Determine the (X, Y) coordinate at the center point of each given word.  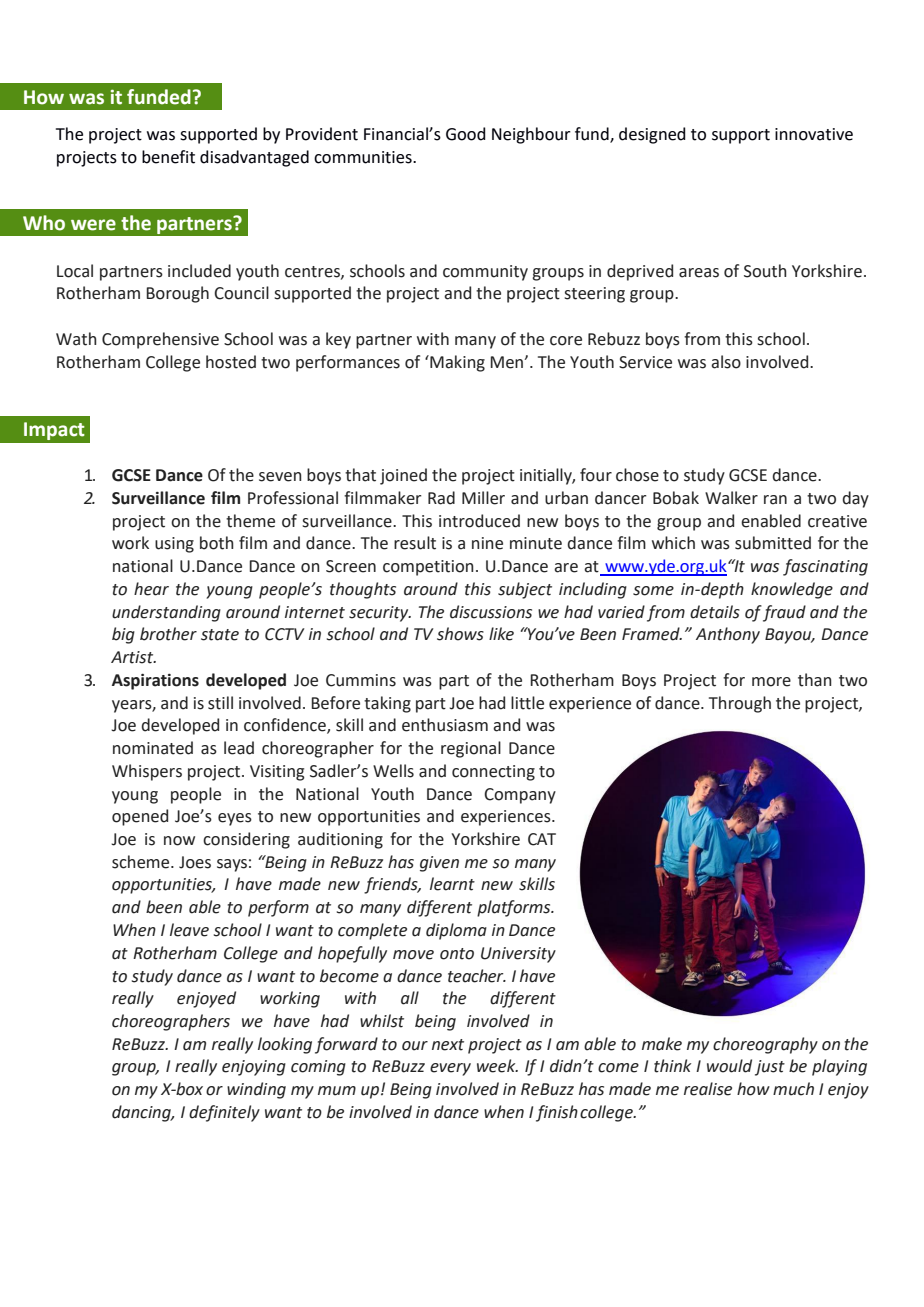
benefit (168, 157)
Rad (441, 498)
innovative (814, 134)
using (174, 545)
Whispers (147, 772)
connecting (493, 773)
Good (466, 134)
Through (740, 704)
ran (775, 500)
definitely (224, 1113)
